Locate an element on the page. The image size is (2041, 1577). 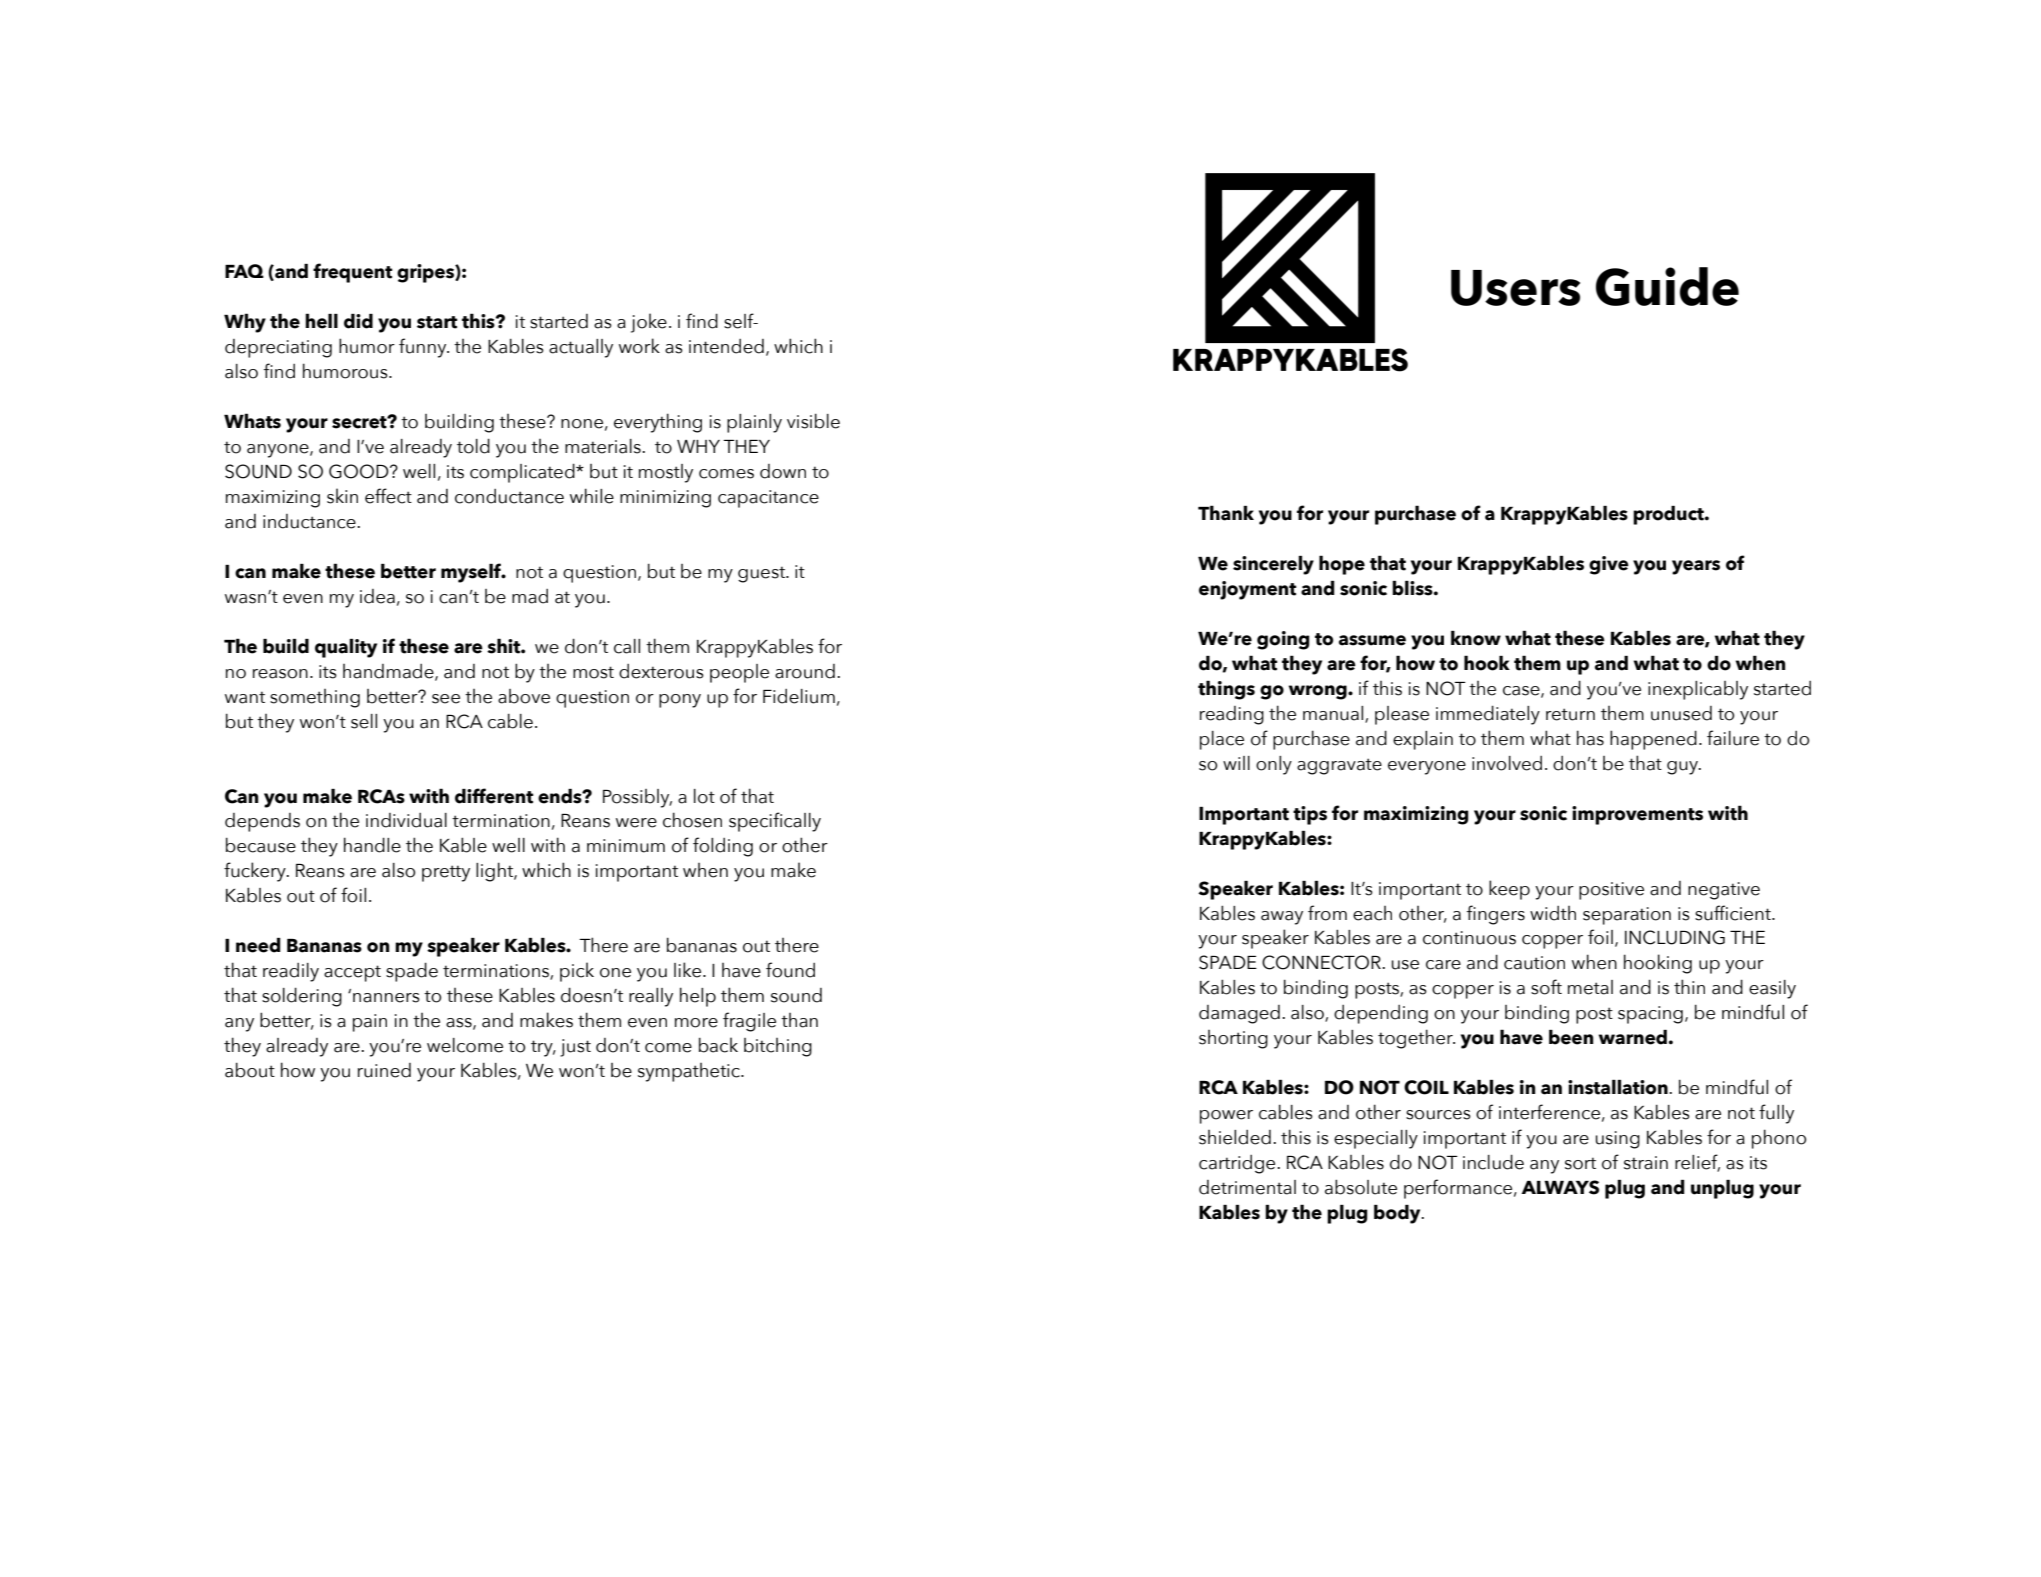
ruined is located at coordinates (384, 1070).
